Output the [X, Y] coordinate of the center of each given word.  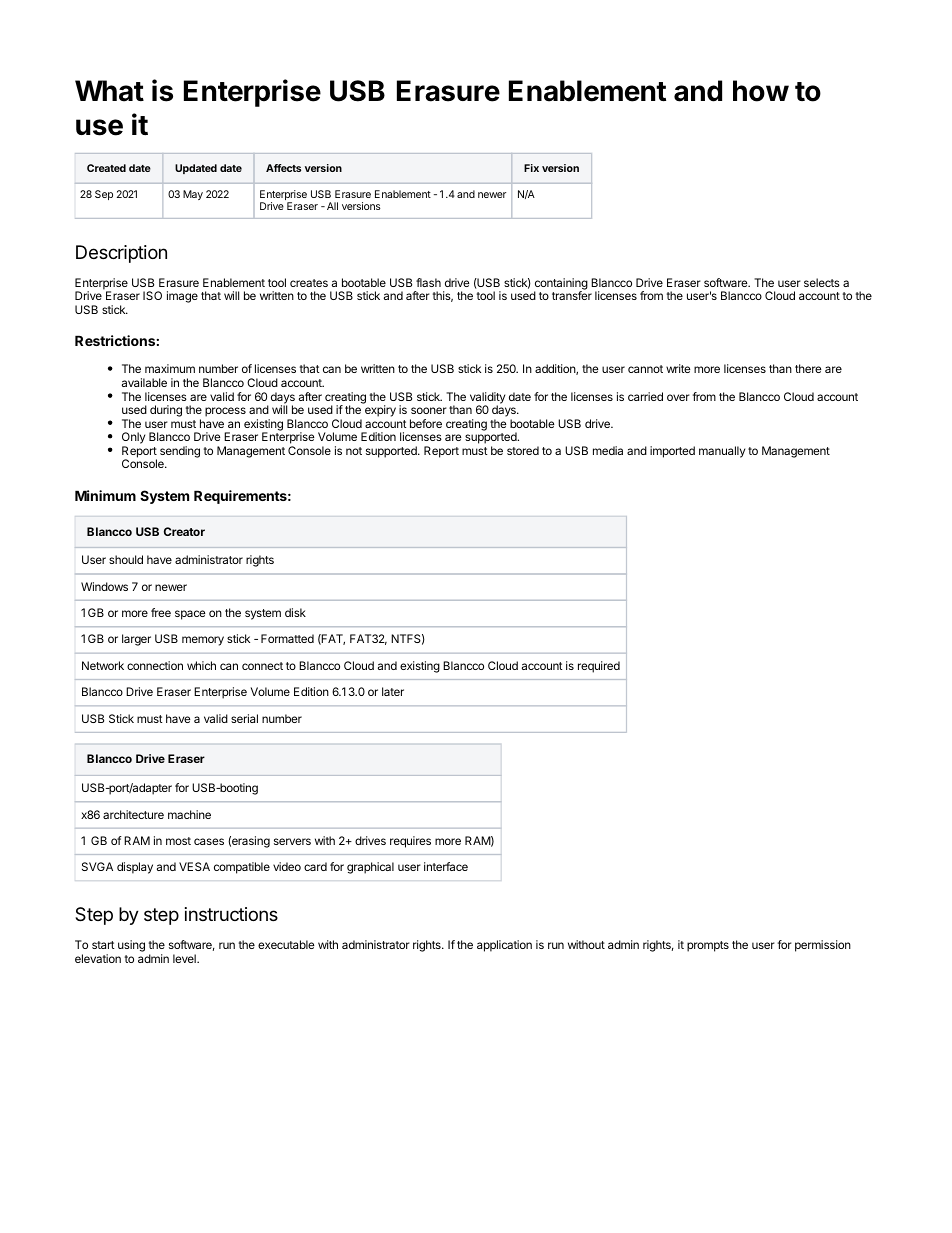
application [504, 946]
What [109, 91]
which [201, 665]
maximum [170, 368]
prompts [708, 946]
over [678, 397]
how [761, 91]
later [393, 691]
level [185, 958]
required [599, 667]
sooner [429, 410]
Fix [531, 168]
